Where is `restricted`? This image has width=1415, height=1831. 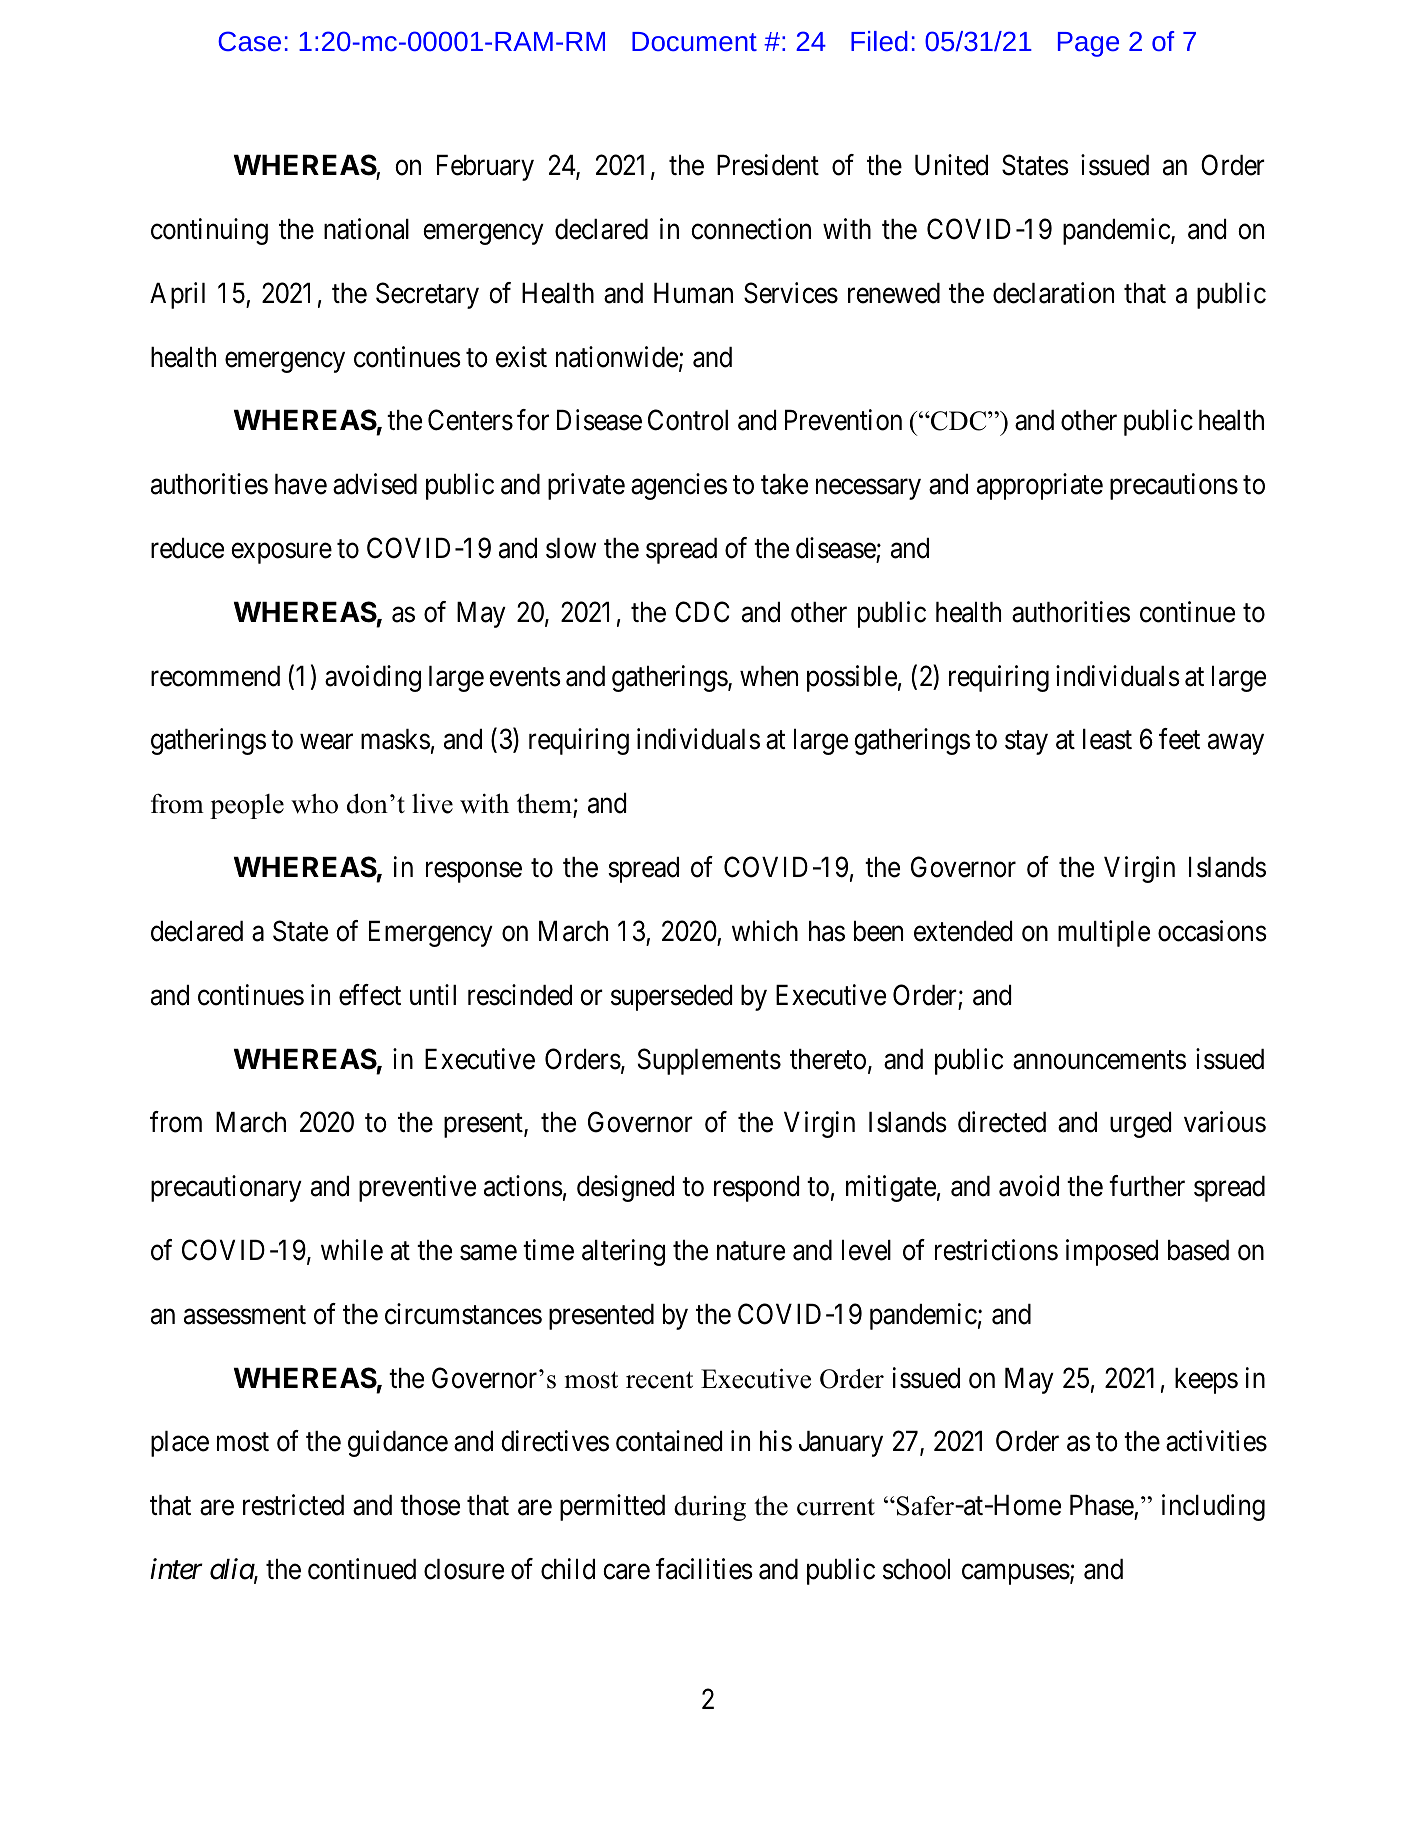
restricted is located at coordinates (293, 1505).
